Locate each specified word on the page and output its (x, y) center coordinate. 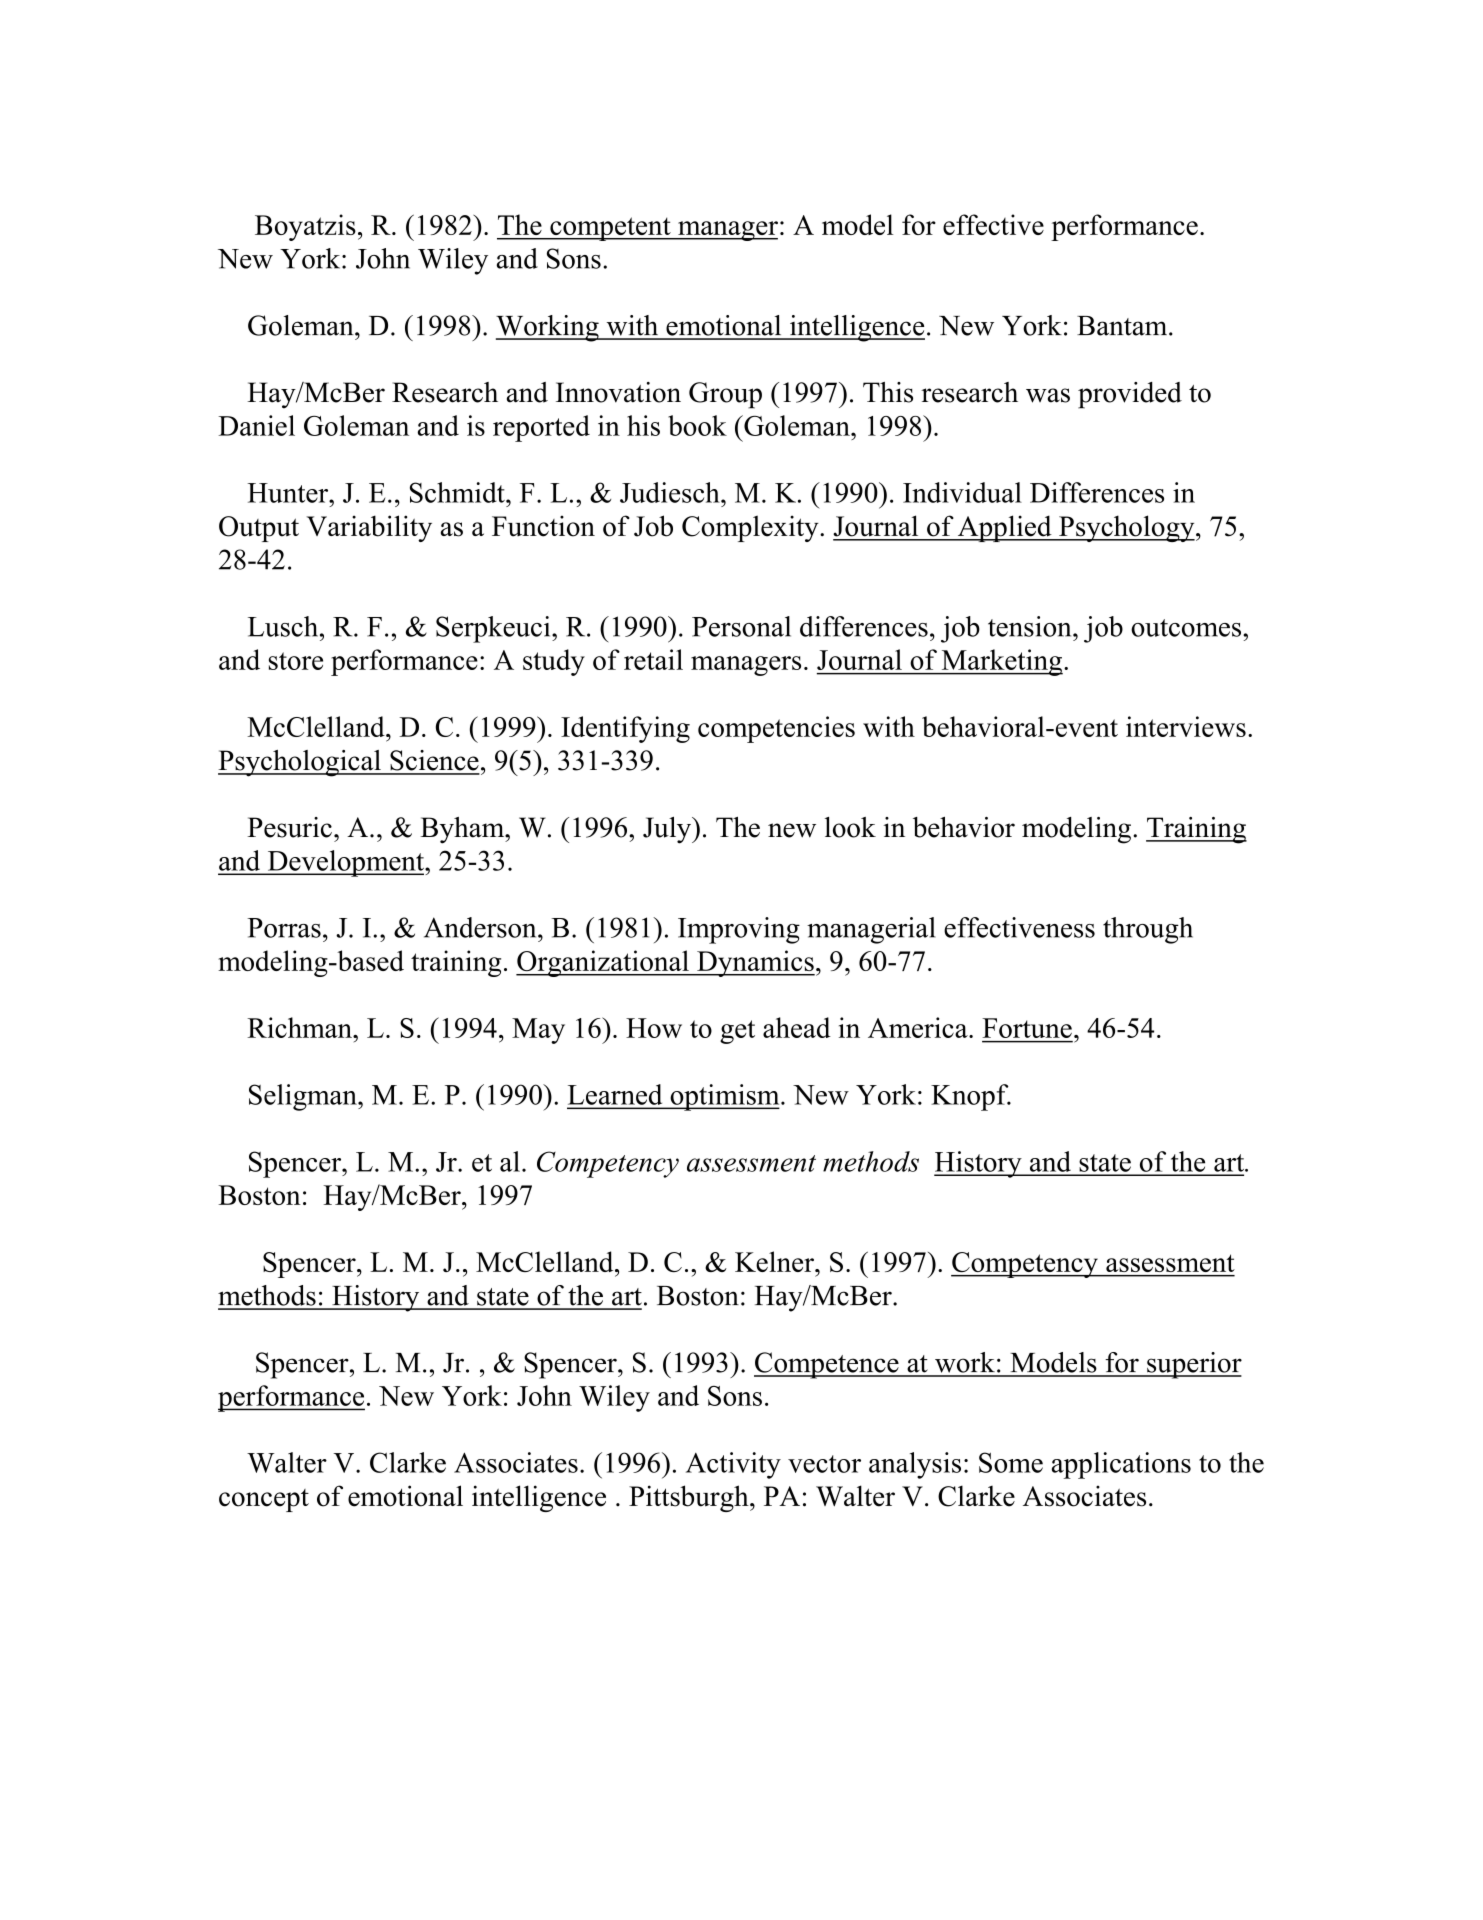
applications (1121, 1465)
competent (610, 229)
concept (264, 1500)
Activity (733, 1465)
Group (725, 395)
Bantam (1123, 326)
